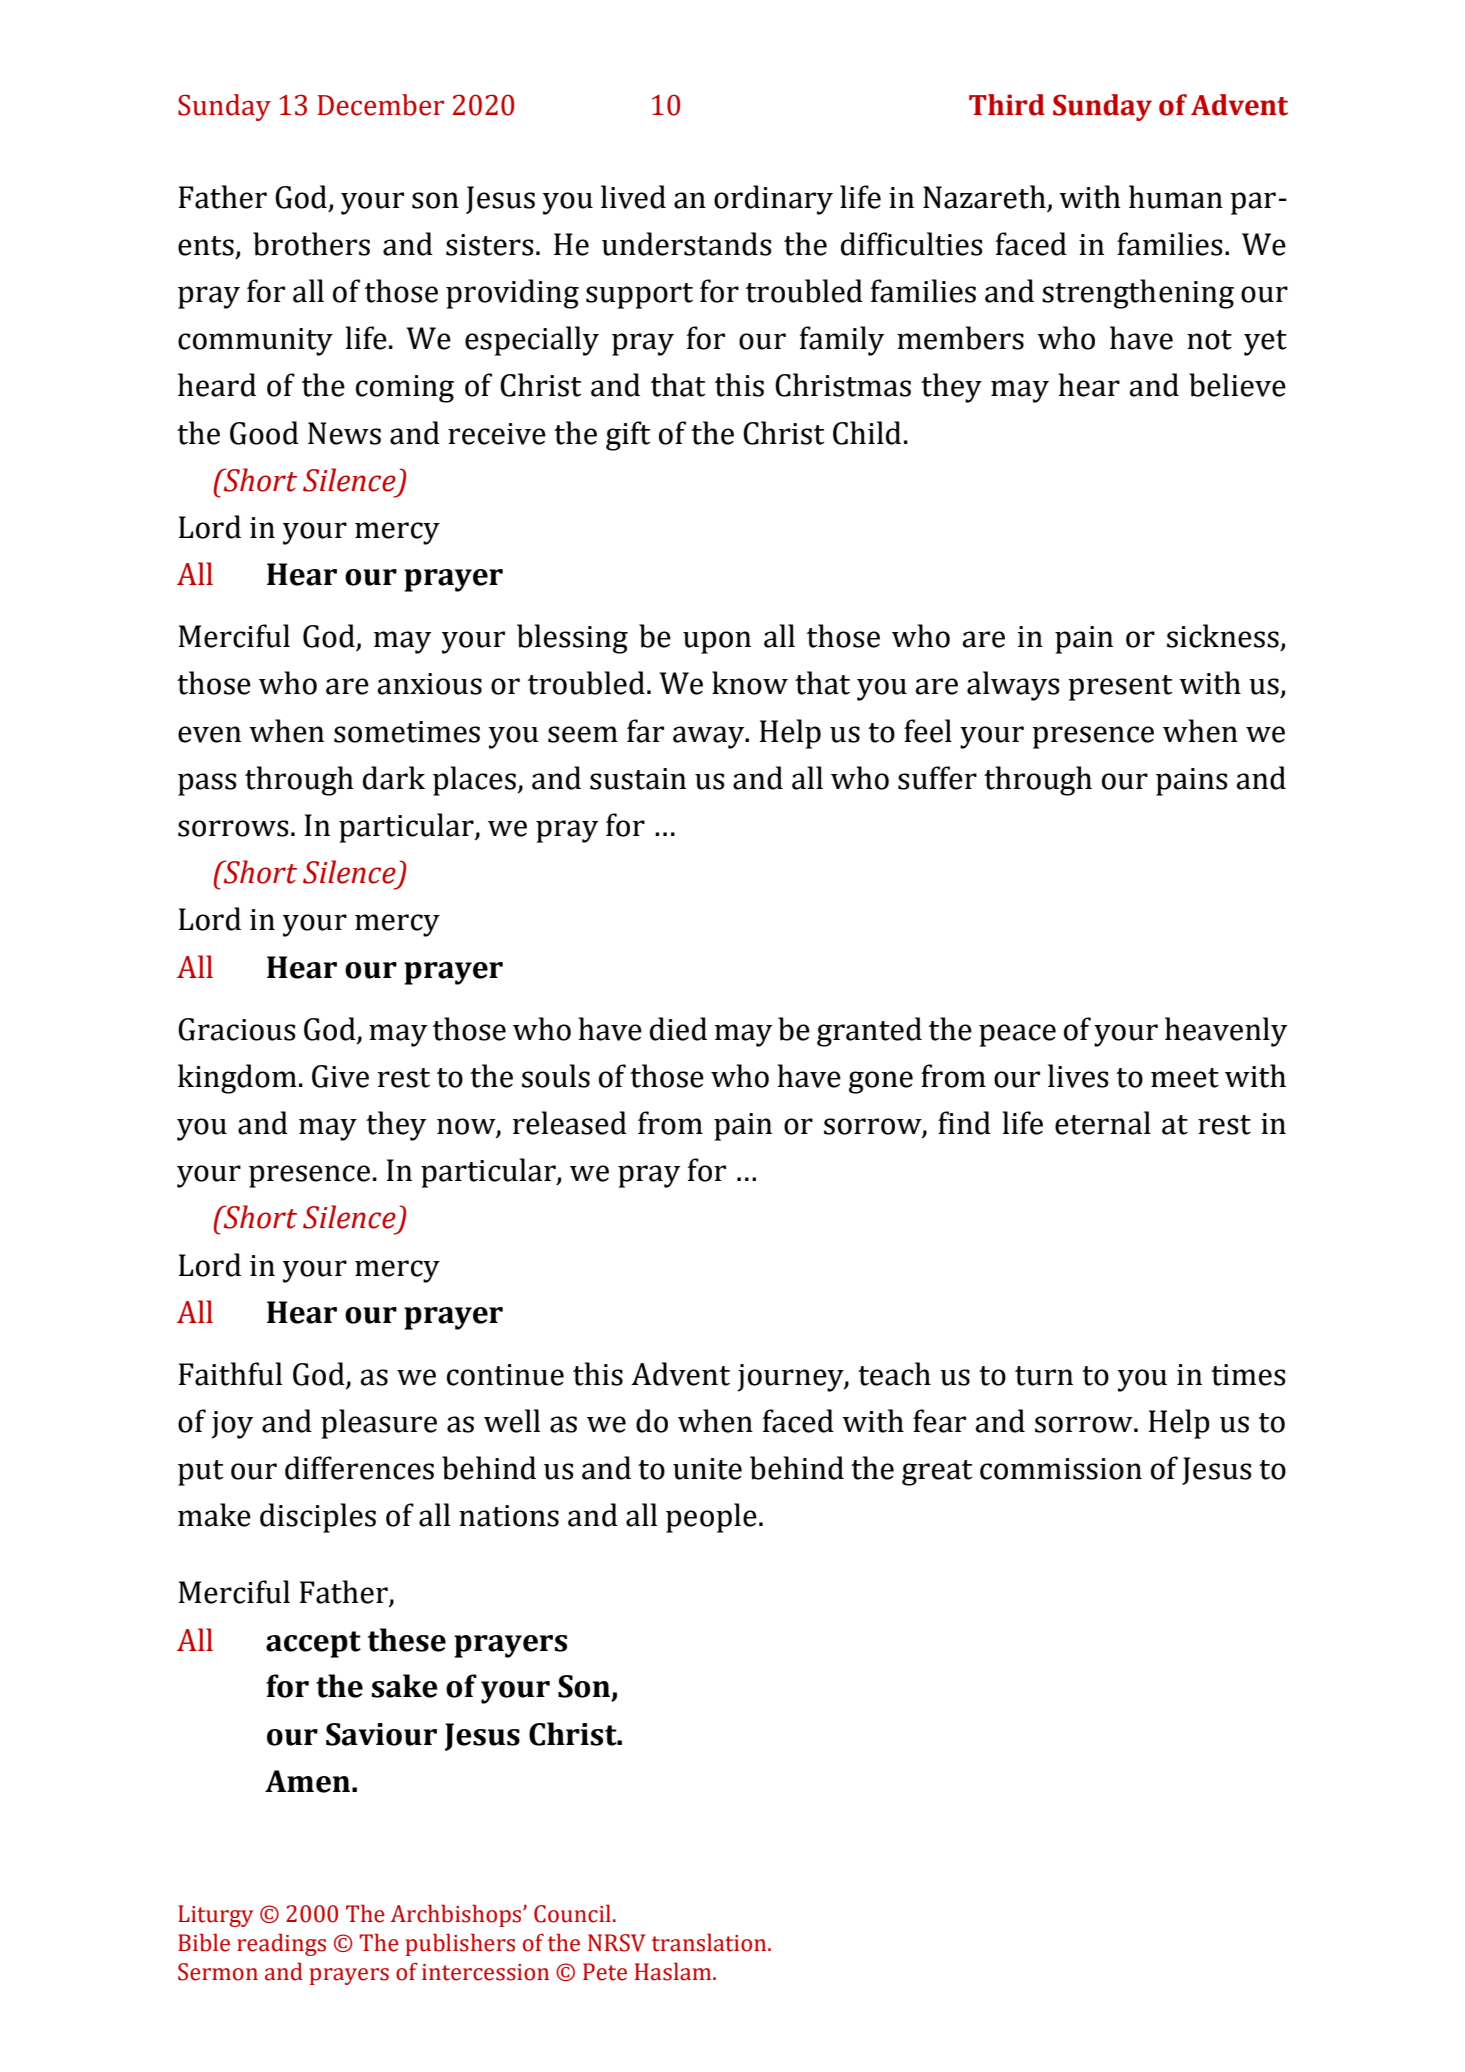 Image resolution: width=1465 pixels, height=2072 pixels. What do you see at coordinates (1185, 1078) in the document?
I see `meet` at bounding box center [1185, 1078].
